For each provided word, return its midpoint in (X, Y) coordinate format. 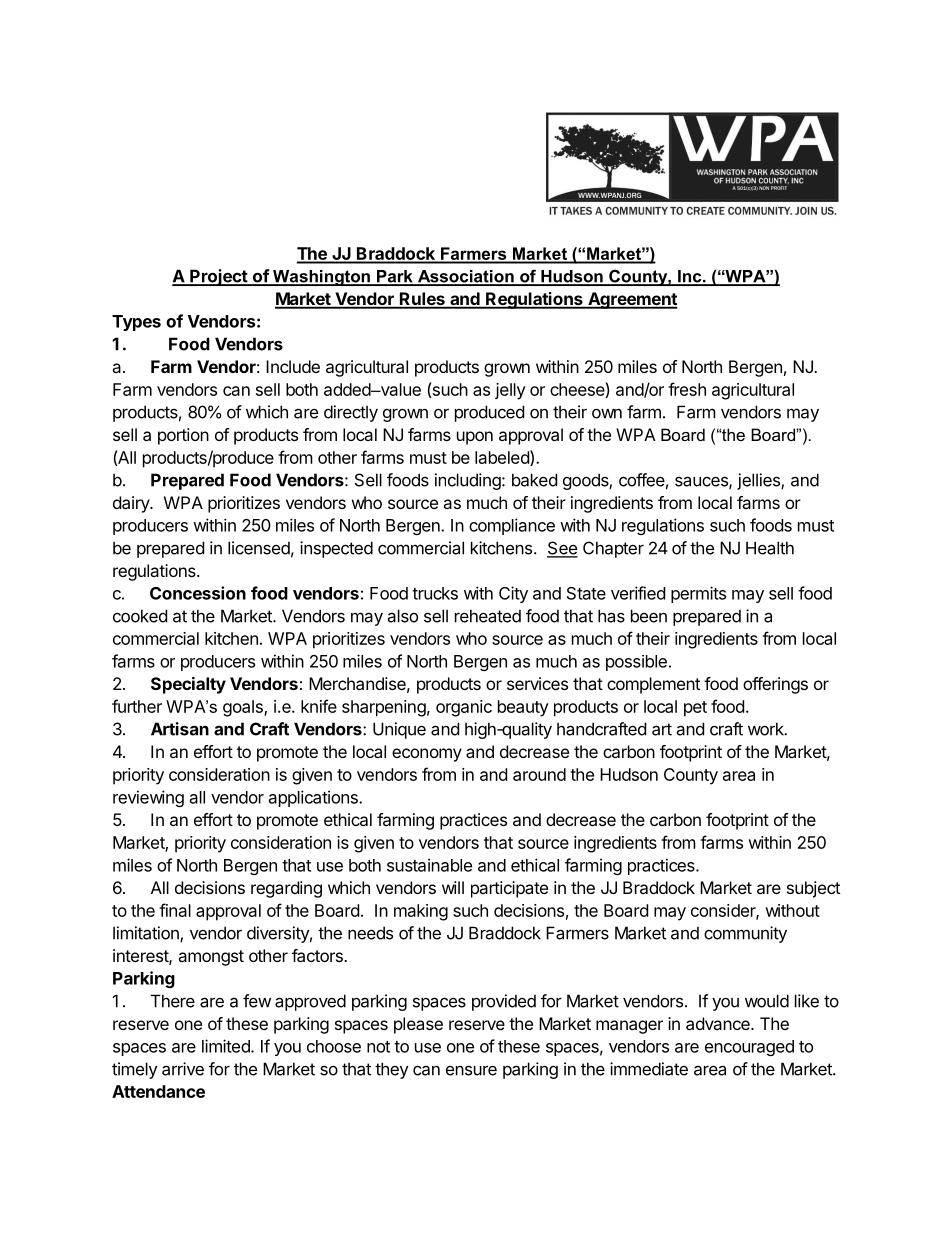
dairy (132, 504)
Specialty (188, 685)
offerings (775, 685)
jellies (759, 481)
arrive (183, 1069)
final (175, 910)
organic (464, 708)
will (453, 887)
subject (813, 889)
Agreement (631, 300)
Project (218, 277)
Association (465, 277)
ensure (471, 1070)
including (469, 481)
